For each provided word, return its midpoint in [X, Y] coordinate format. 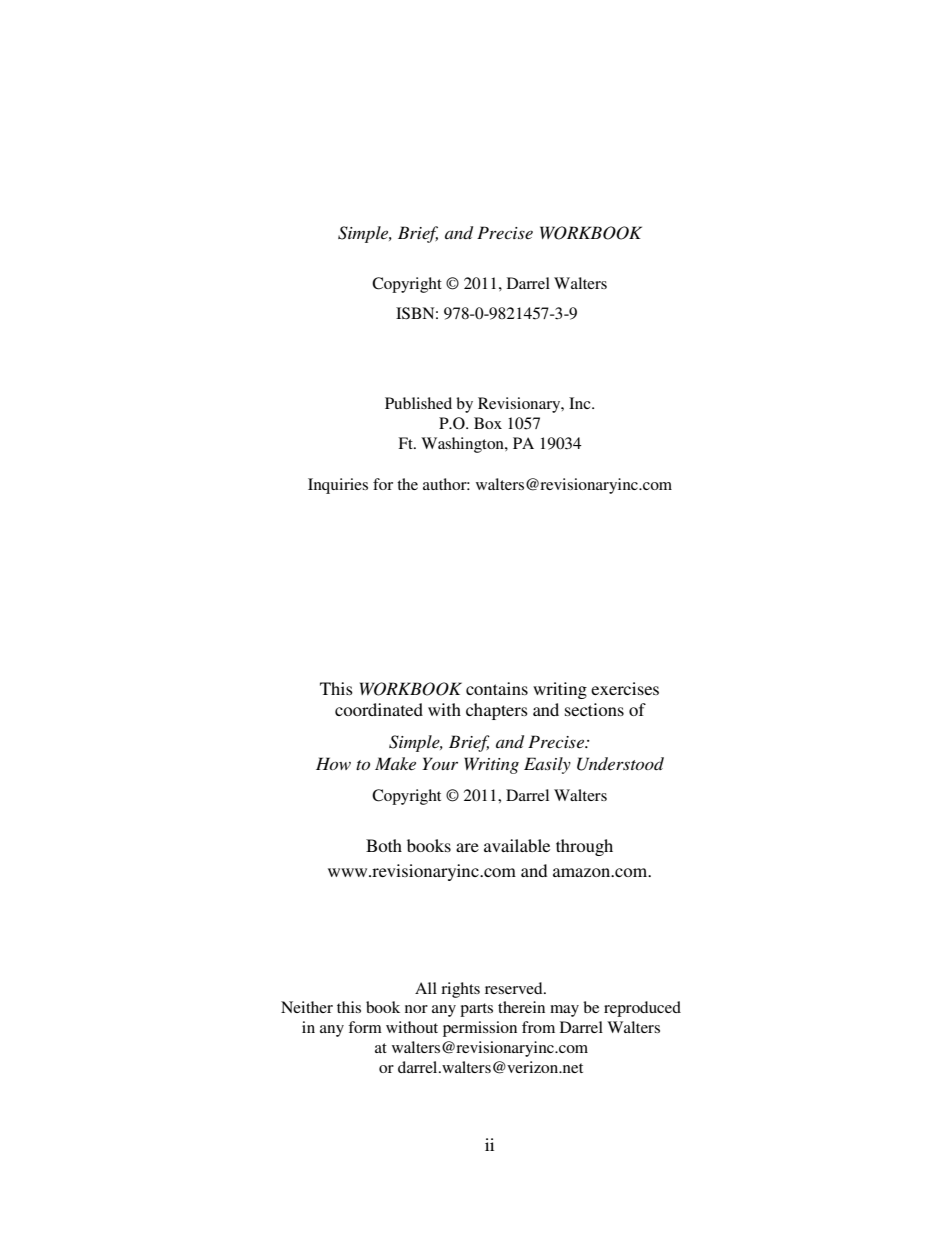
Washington [463, 445]
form [365, 1027]
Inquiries [338, 486]
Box [488, 423]
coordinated [379, 709]
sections [594, 709]
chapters [497, 711]
